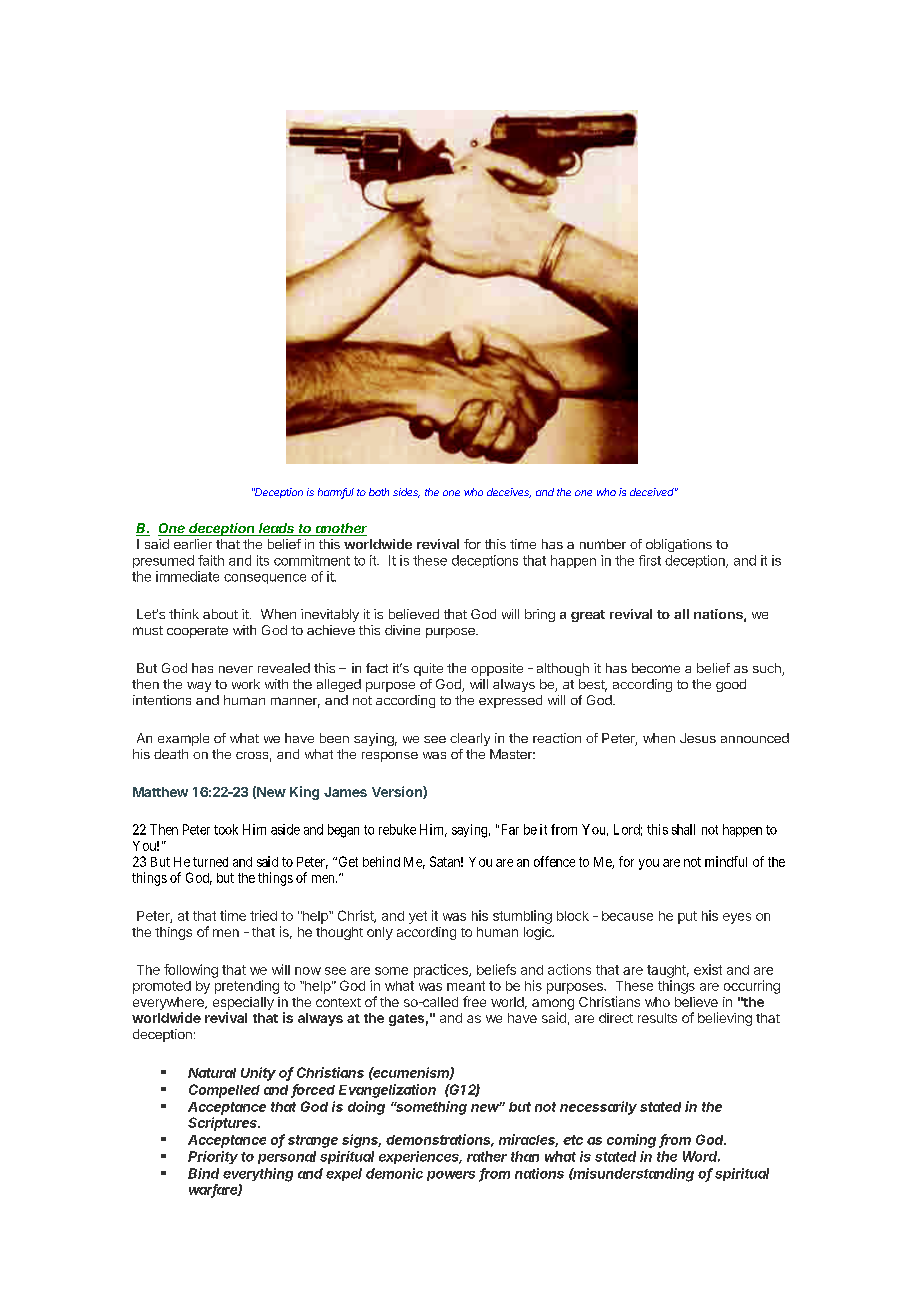 This screenshot has height=1308, width=924. I want to click on deceived, so click(653, 492).
